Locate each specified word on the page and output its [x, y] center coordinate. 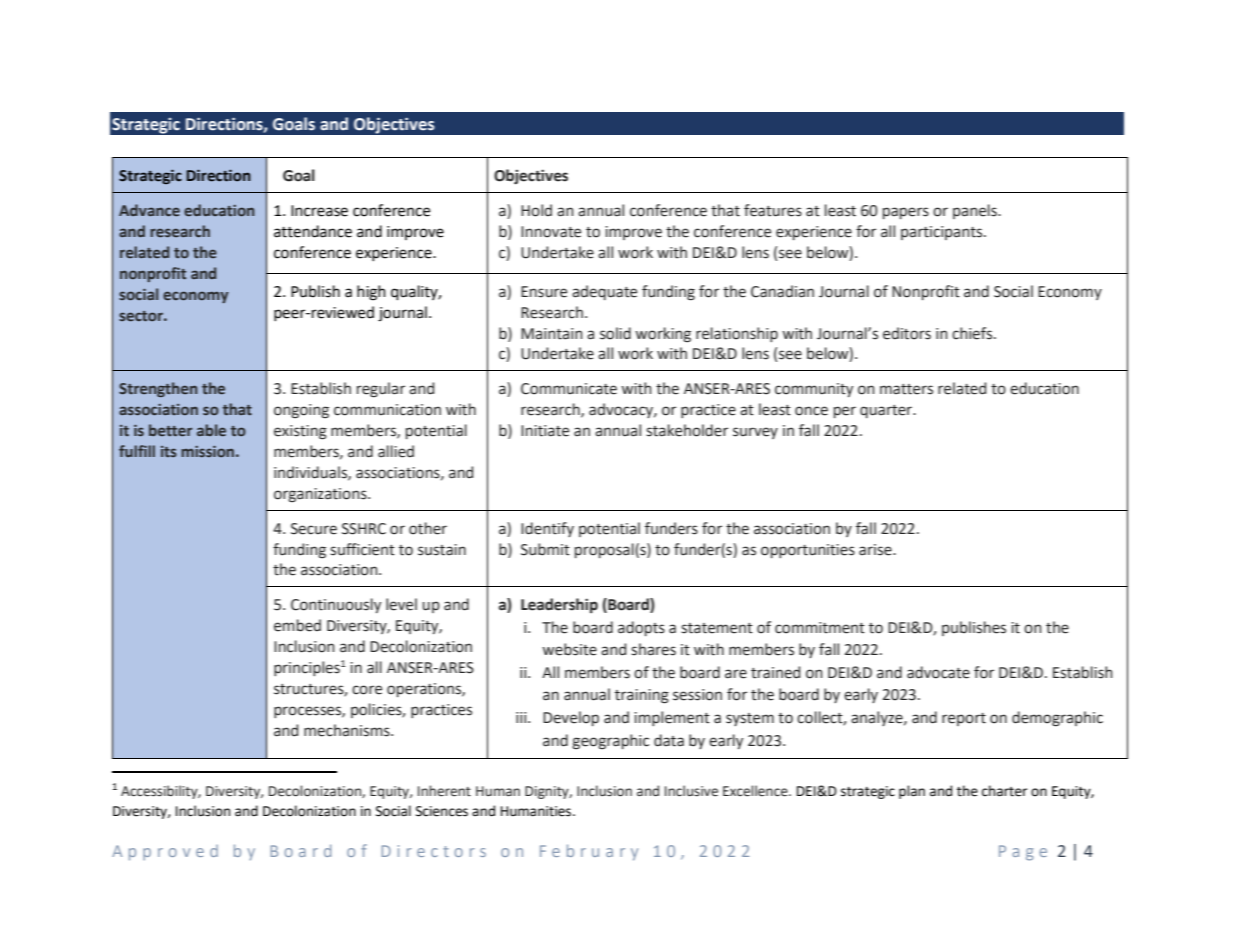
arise [876, 550]
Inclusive [691, 791]
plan [912, 792]
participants [943, 233]
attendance [313, 231]
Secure [314, 529]
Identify [547, 529]
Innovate [551, 232]
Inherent [444, 791]
